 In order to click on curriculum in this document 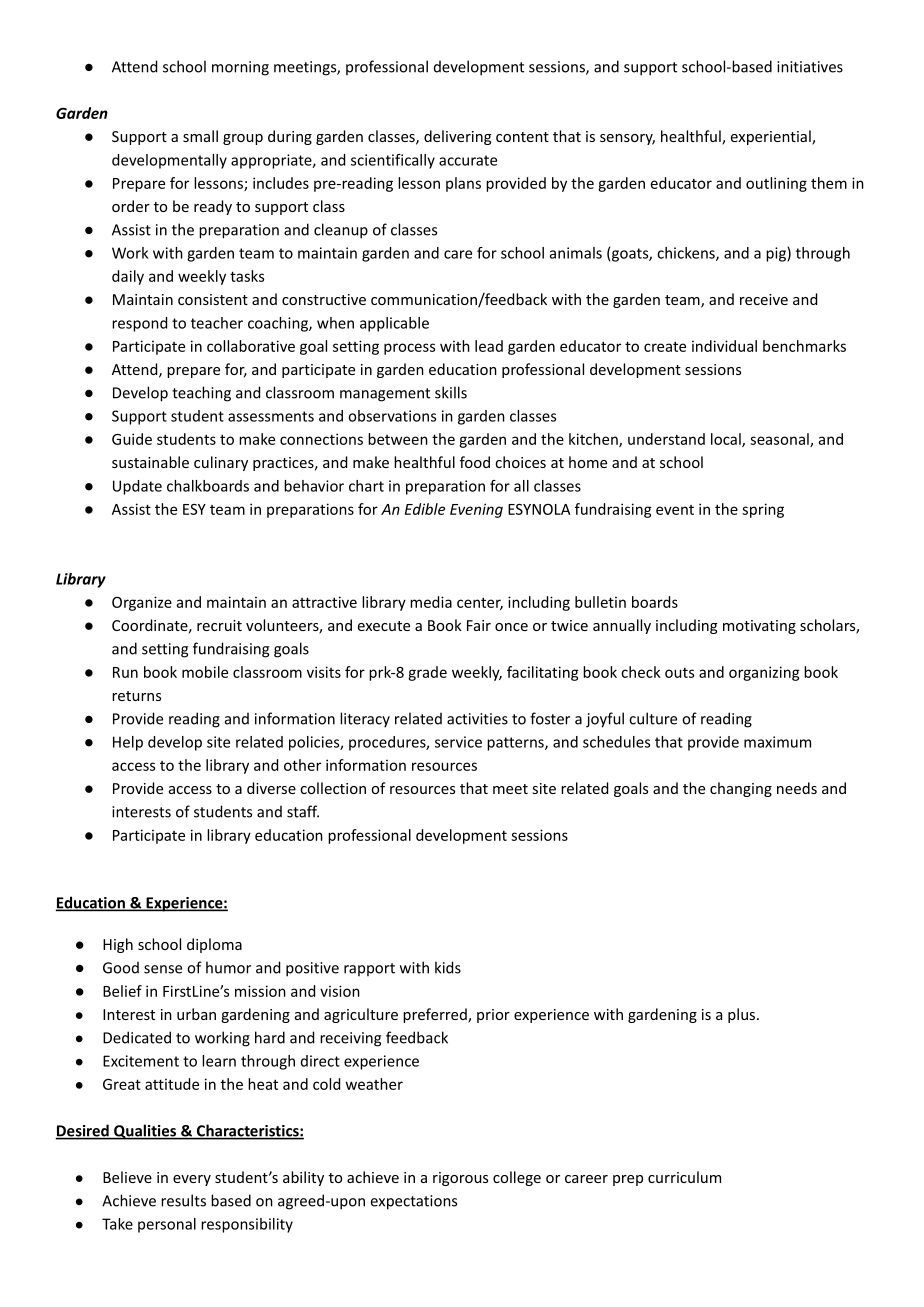, I will do `click(684, 1177)`.
